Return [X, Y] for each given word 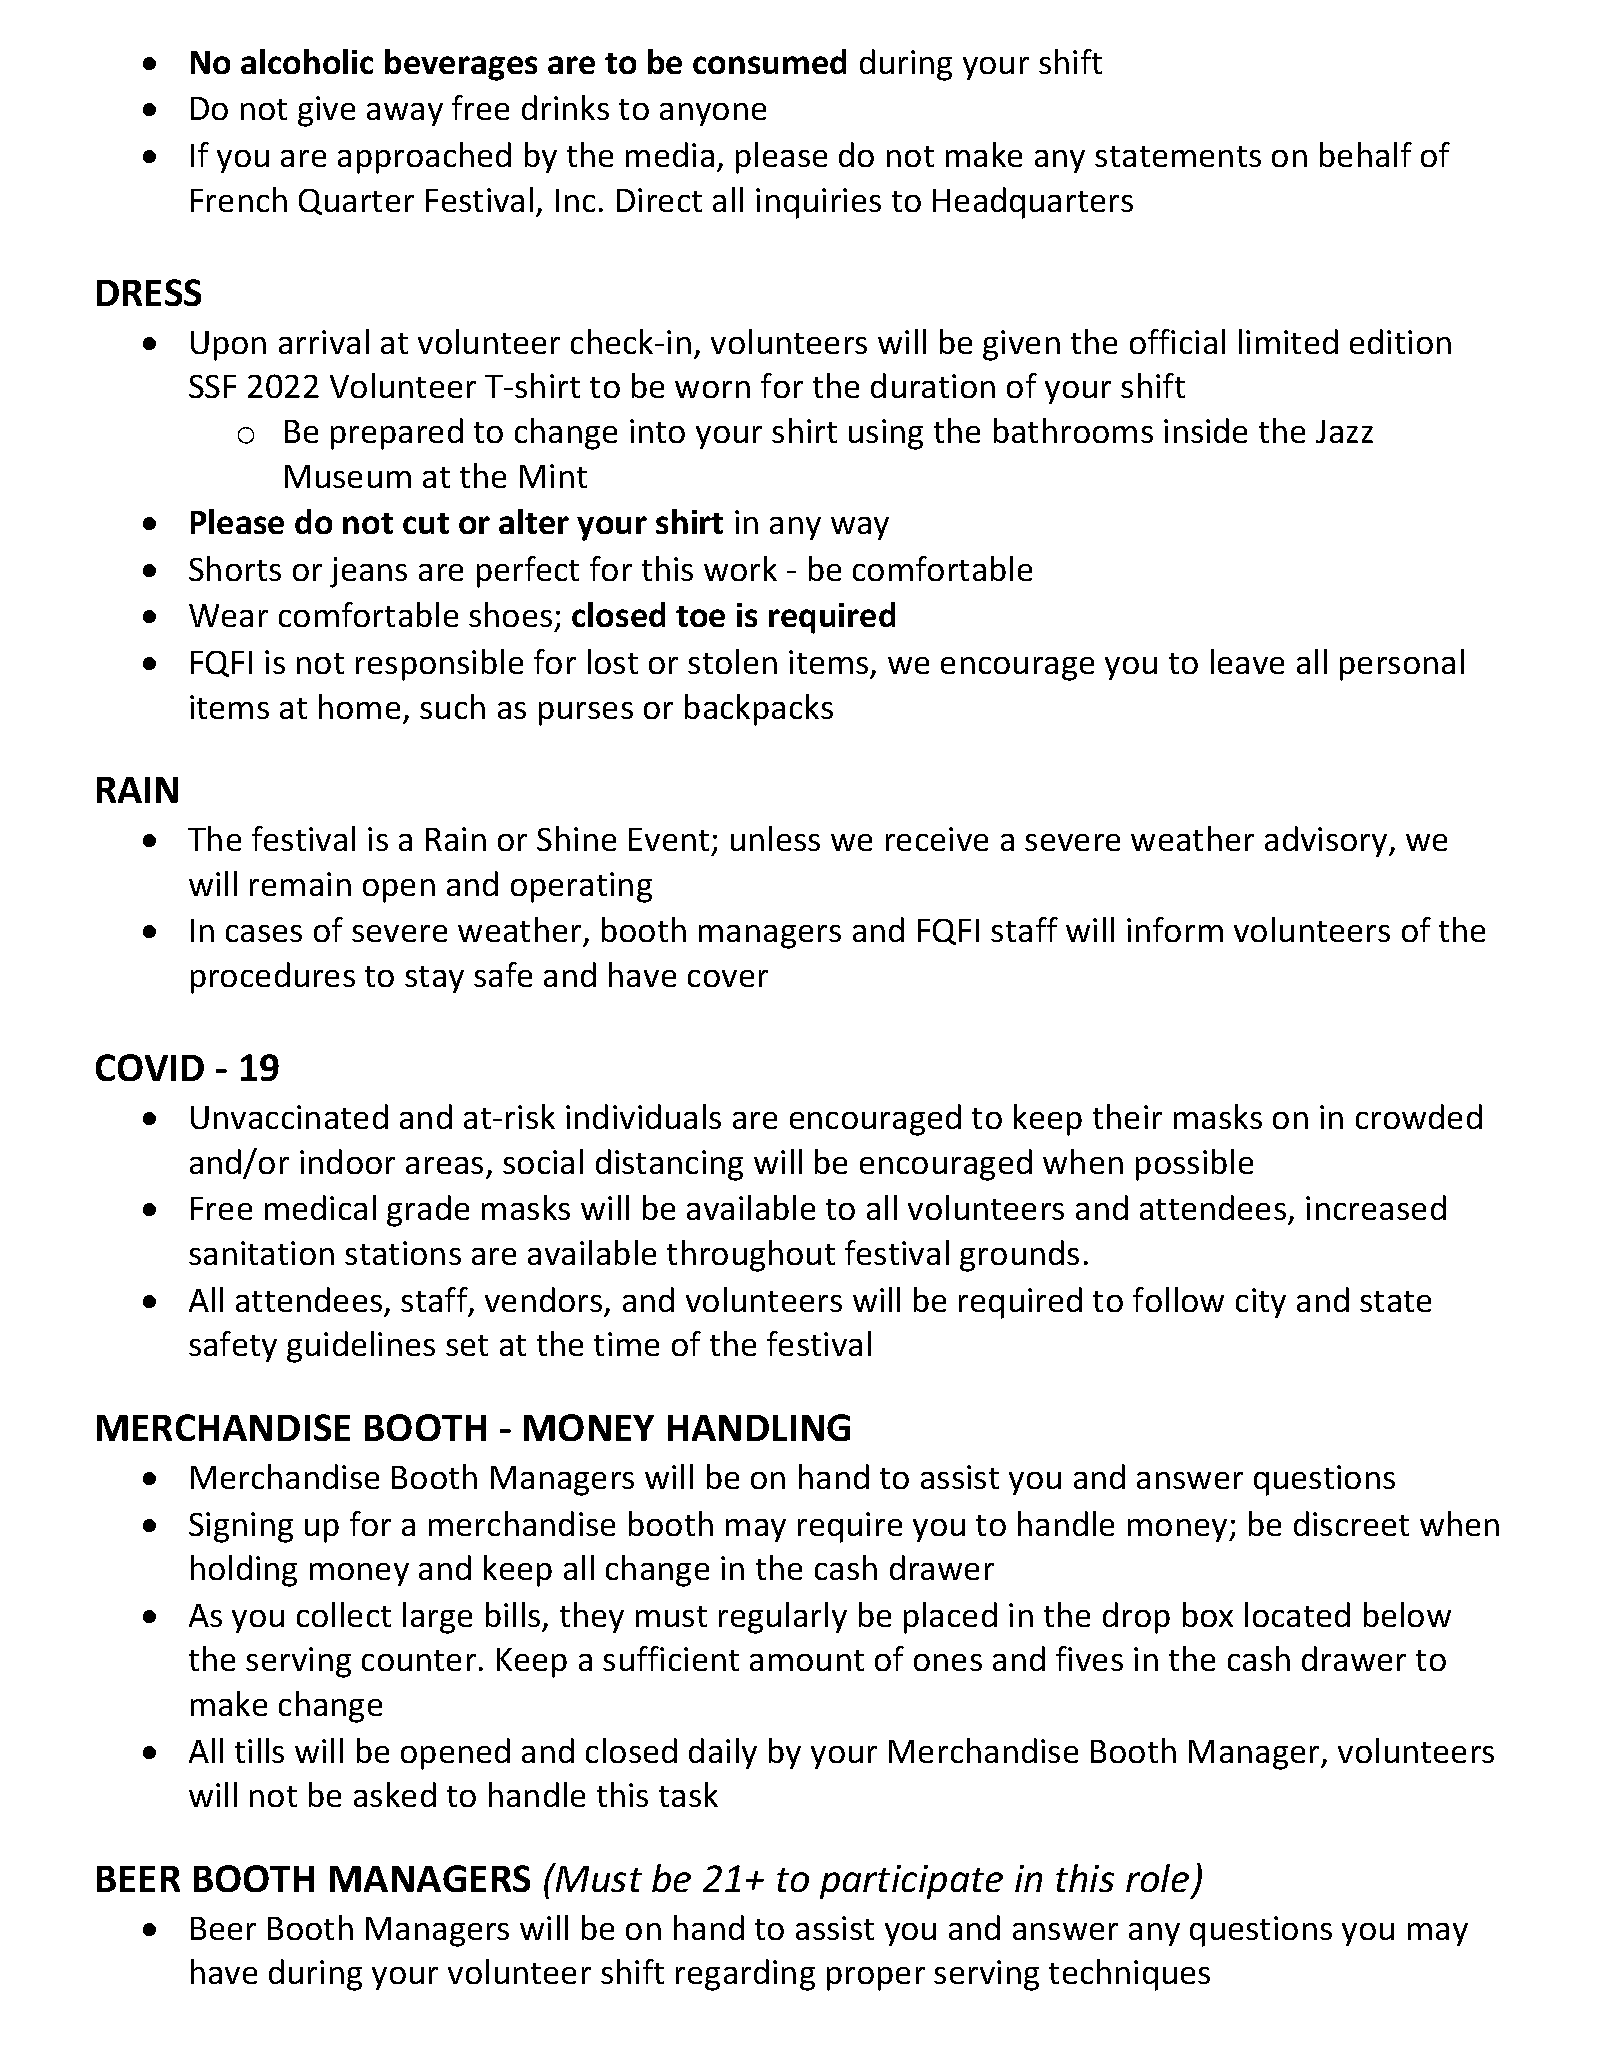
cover [728, 978]
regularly [783, 1618]
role [1157, 1878]
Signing [241, 1527]
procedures [273, 978]
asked [395, 1794]
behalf [1366, 154]
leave [1247, 661]
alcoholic [307, 61]
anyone [713, 114]
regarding [745, 1975]
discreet [1351, 1523]
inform [1175, 929]
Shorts [235, 568]
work [740, 568]
